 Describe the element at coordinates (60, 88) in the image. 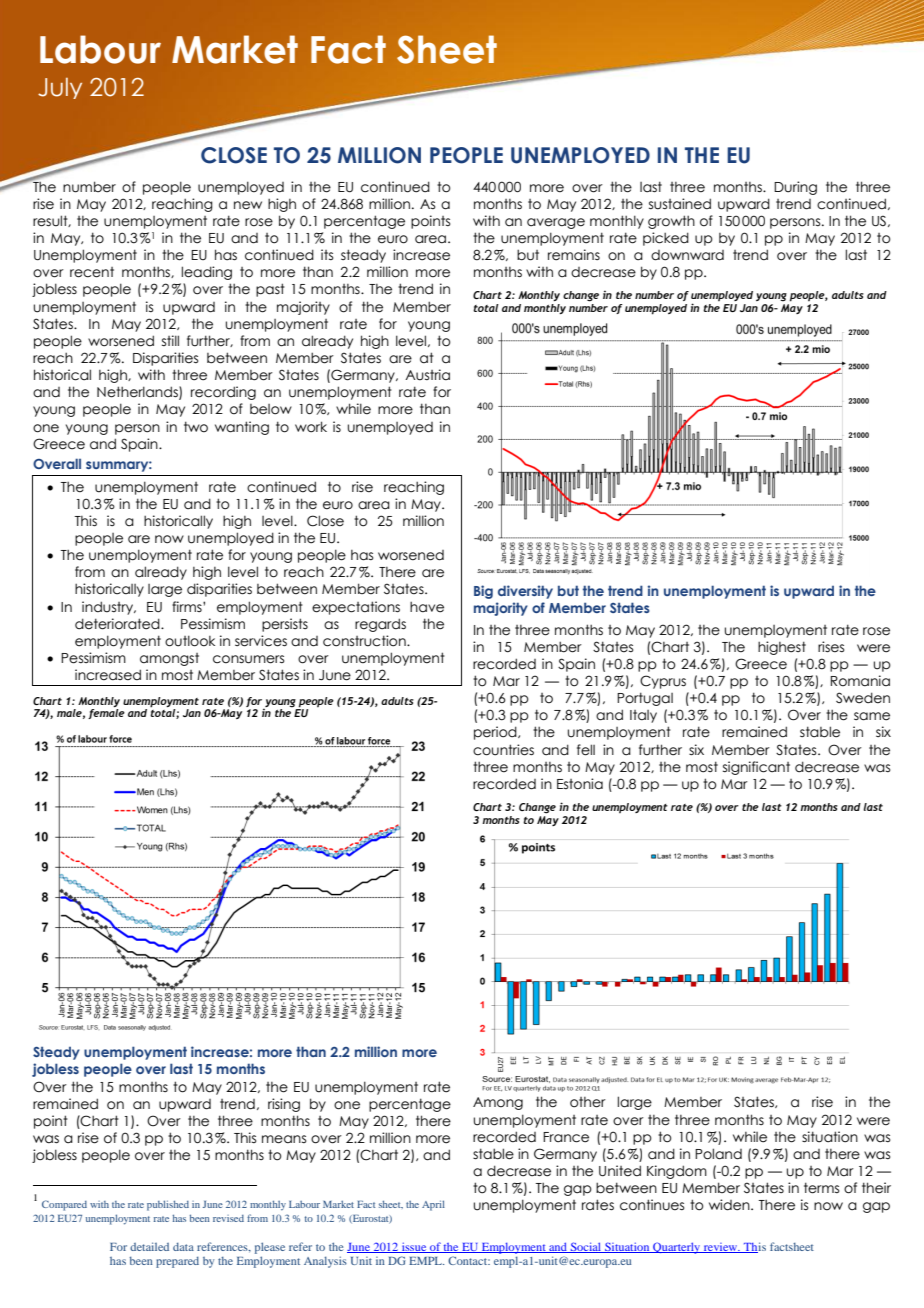

I see `July` at that location.
